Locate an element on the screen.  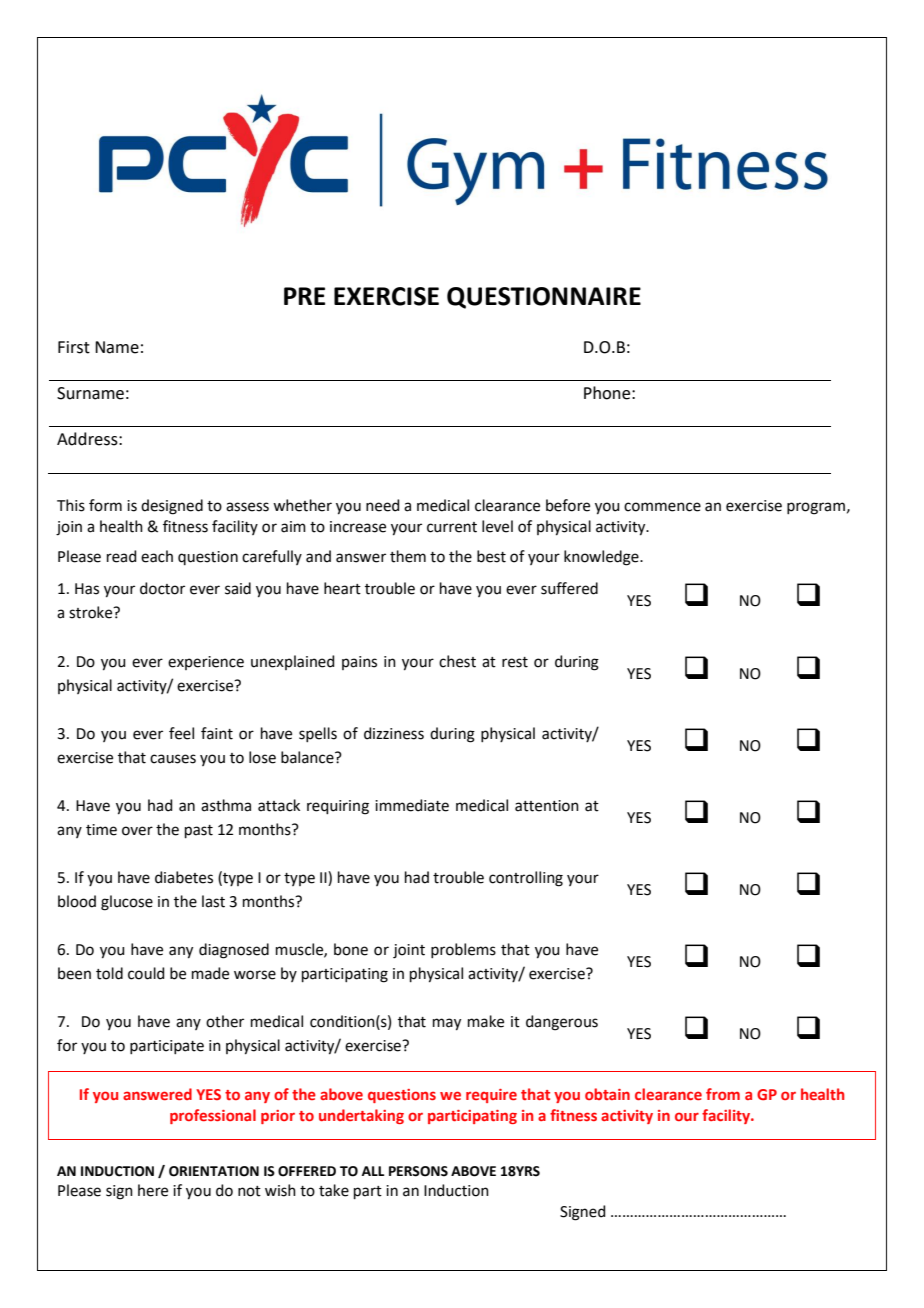
current is located at coordinates (452, 527).
